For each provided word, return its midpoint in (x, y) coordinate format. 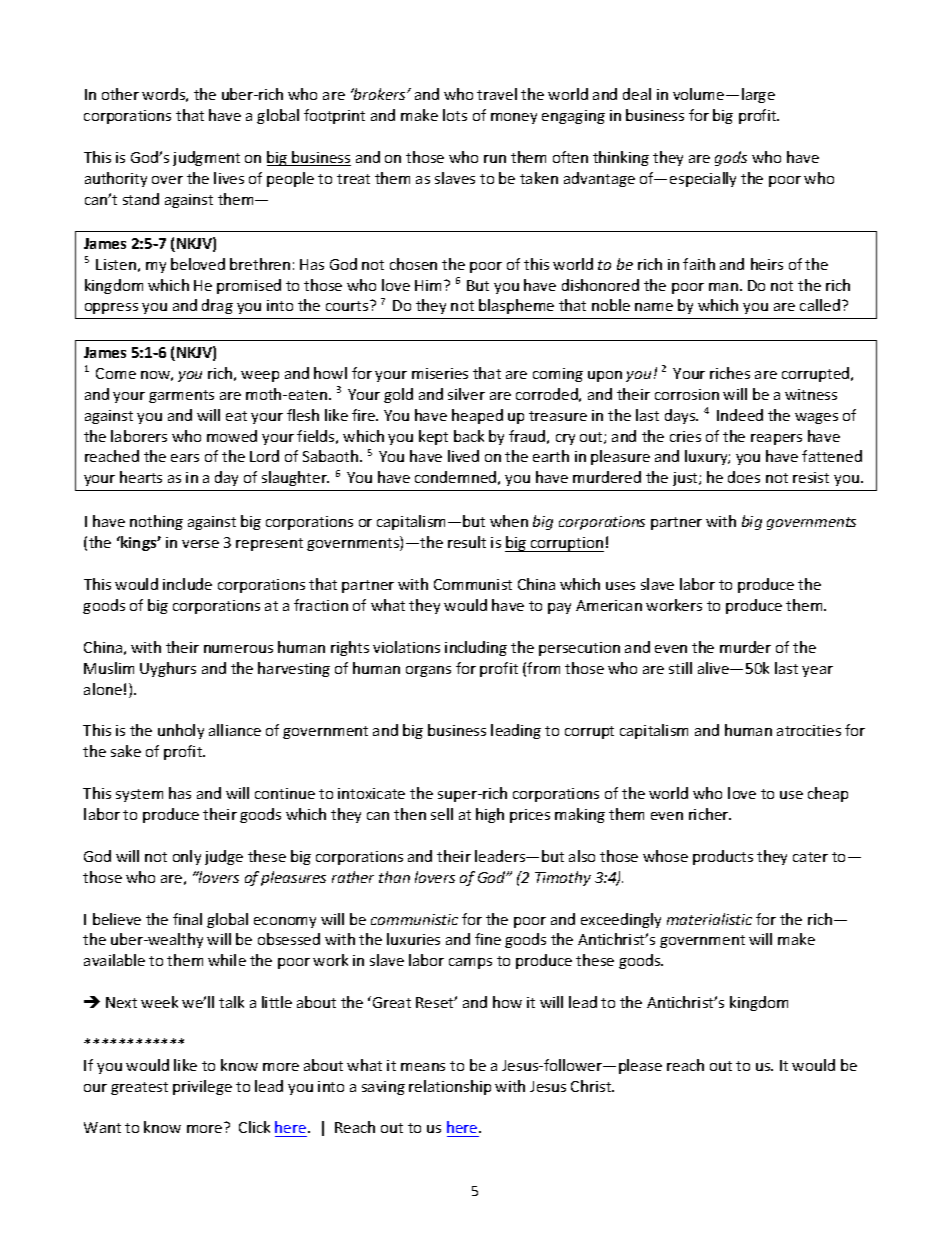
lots (455, 115)
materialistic (709, 919)
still (680, 668)
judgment (206, 158)
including (476, 648)
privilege (202, 1087)
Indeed (740, 415)
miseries (440, 373)
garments (181, 396)
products (723, 857)
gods (731, 158)
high (490, 815)
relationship (450, 1087)
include (187, 584)
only (187, 857)
